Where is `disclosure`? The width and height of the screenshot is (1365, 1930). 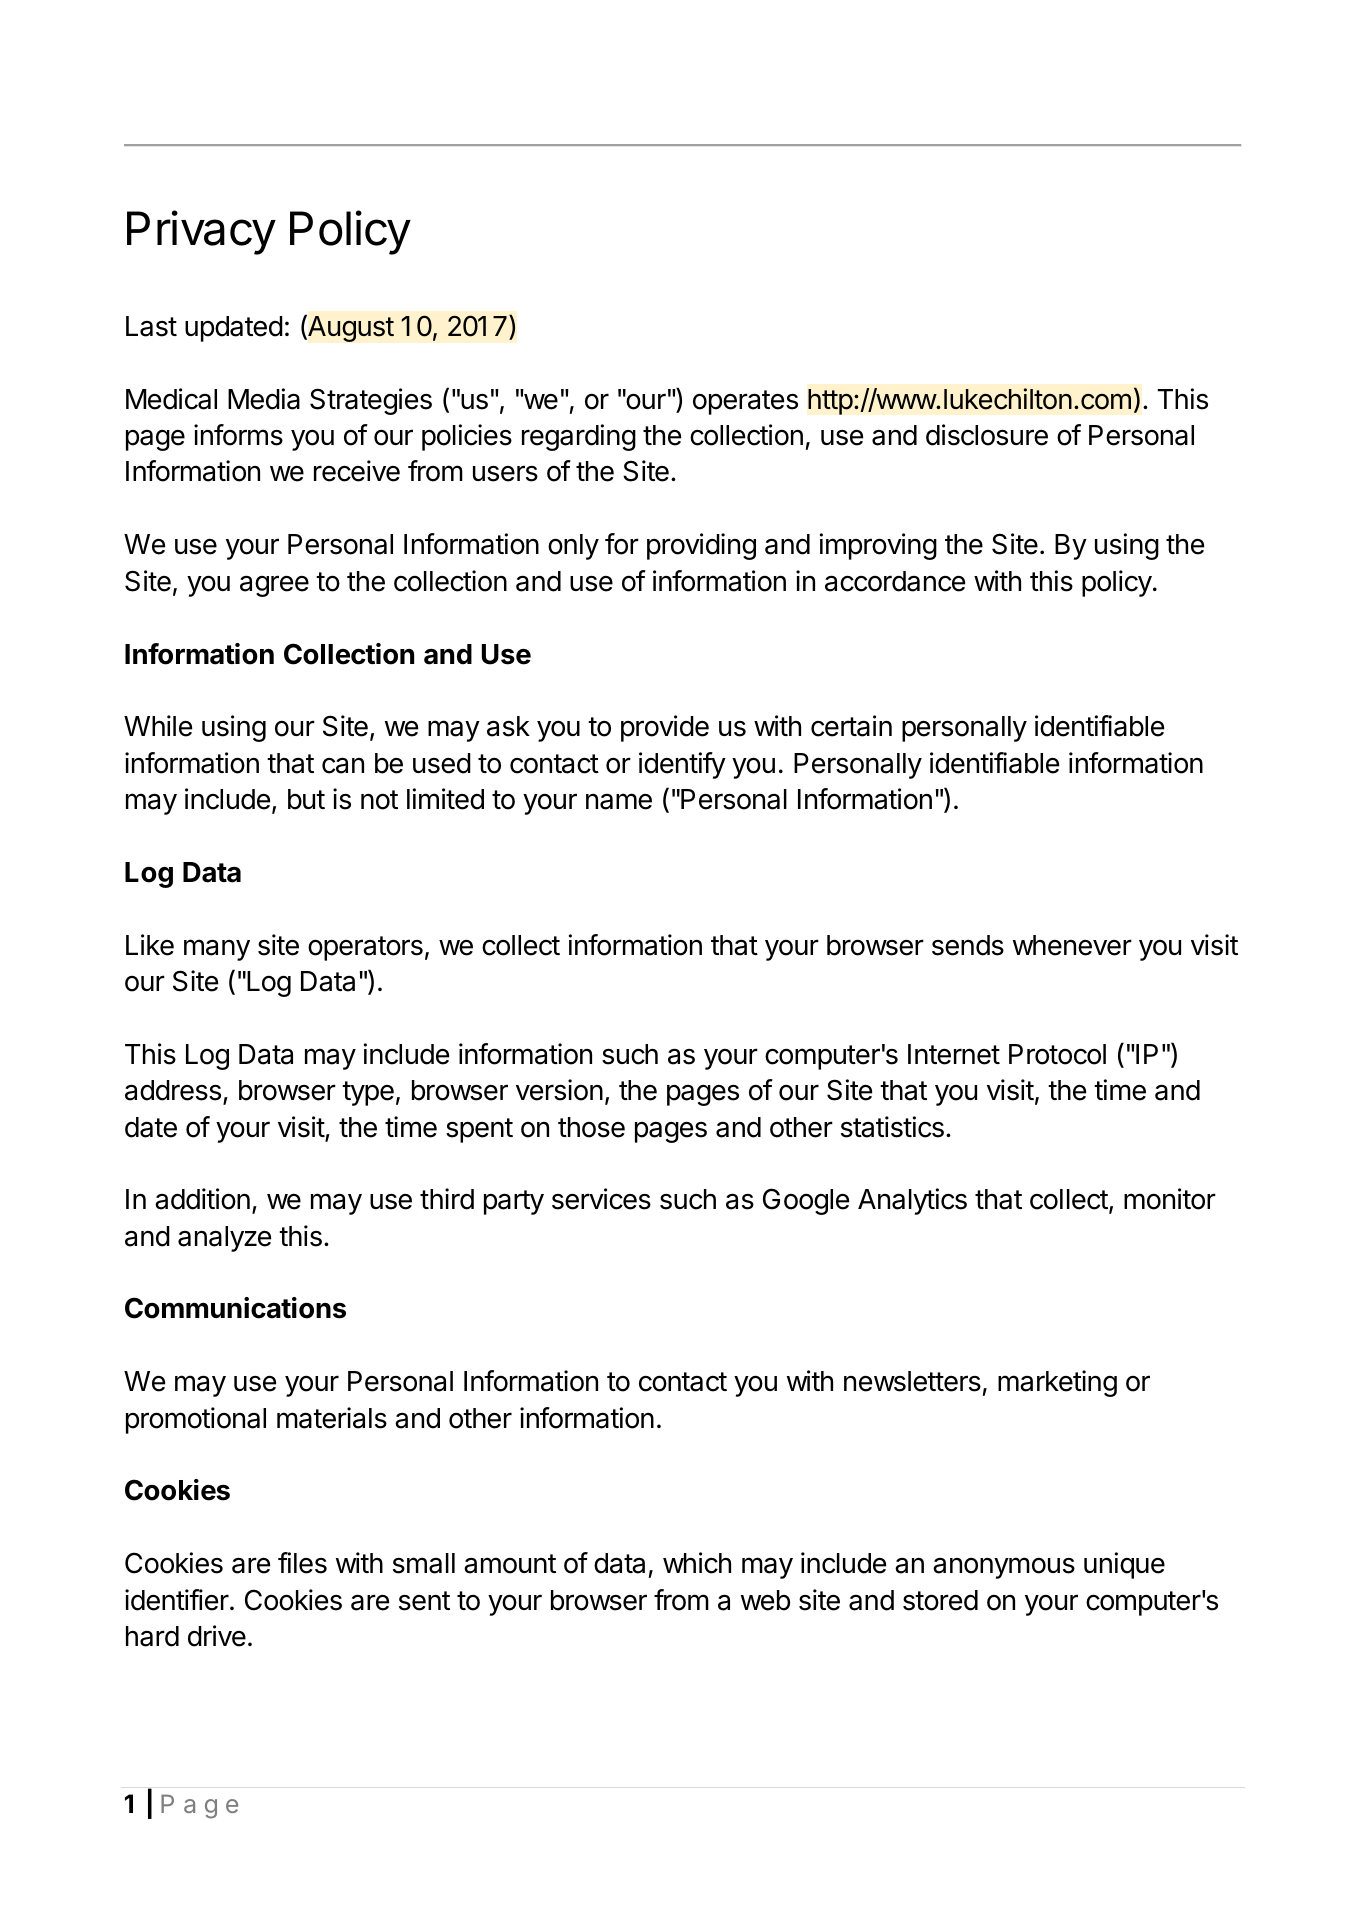
disclosure is located at coordinates (987, 435).
